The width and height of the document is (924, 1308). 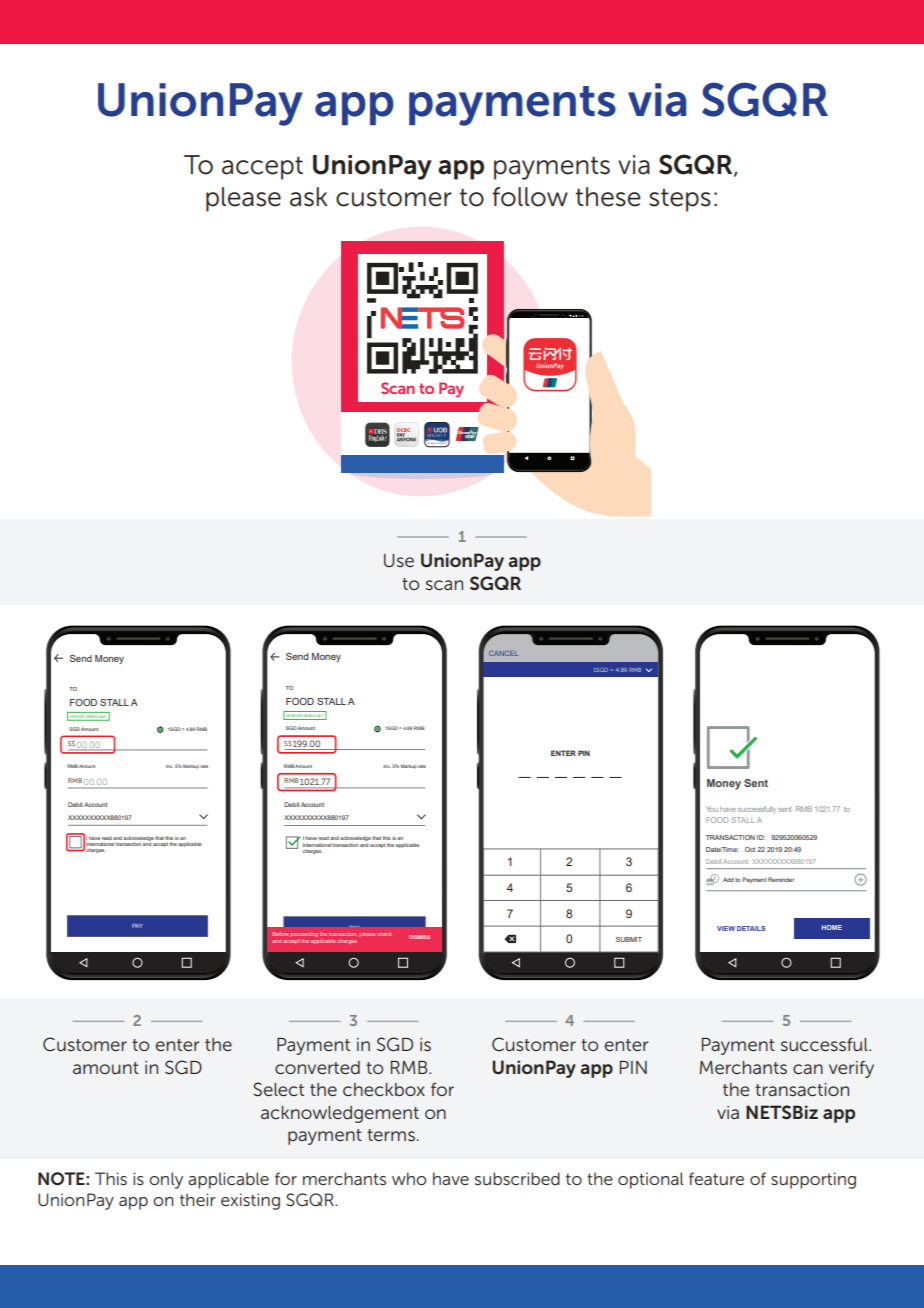 What do you see at coordinates (680, 200) in the document?
I see `steps` at bounding box center [680, 200].
